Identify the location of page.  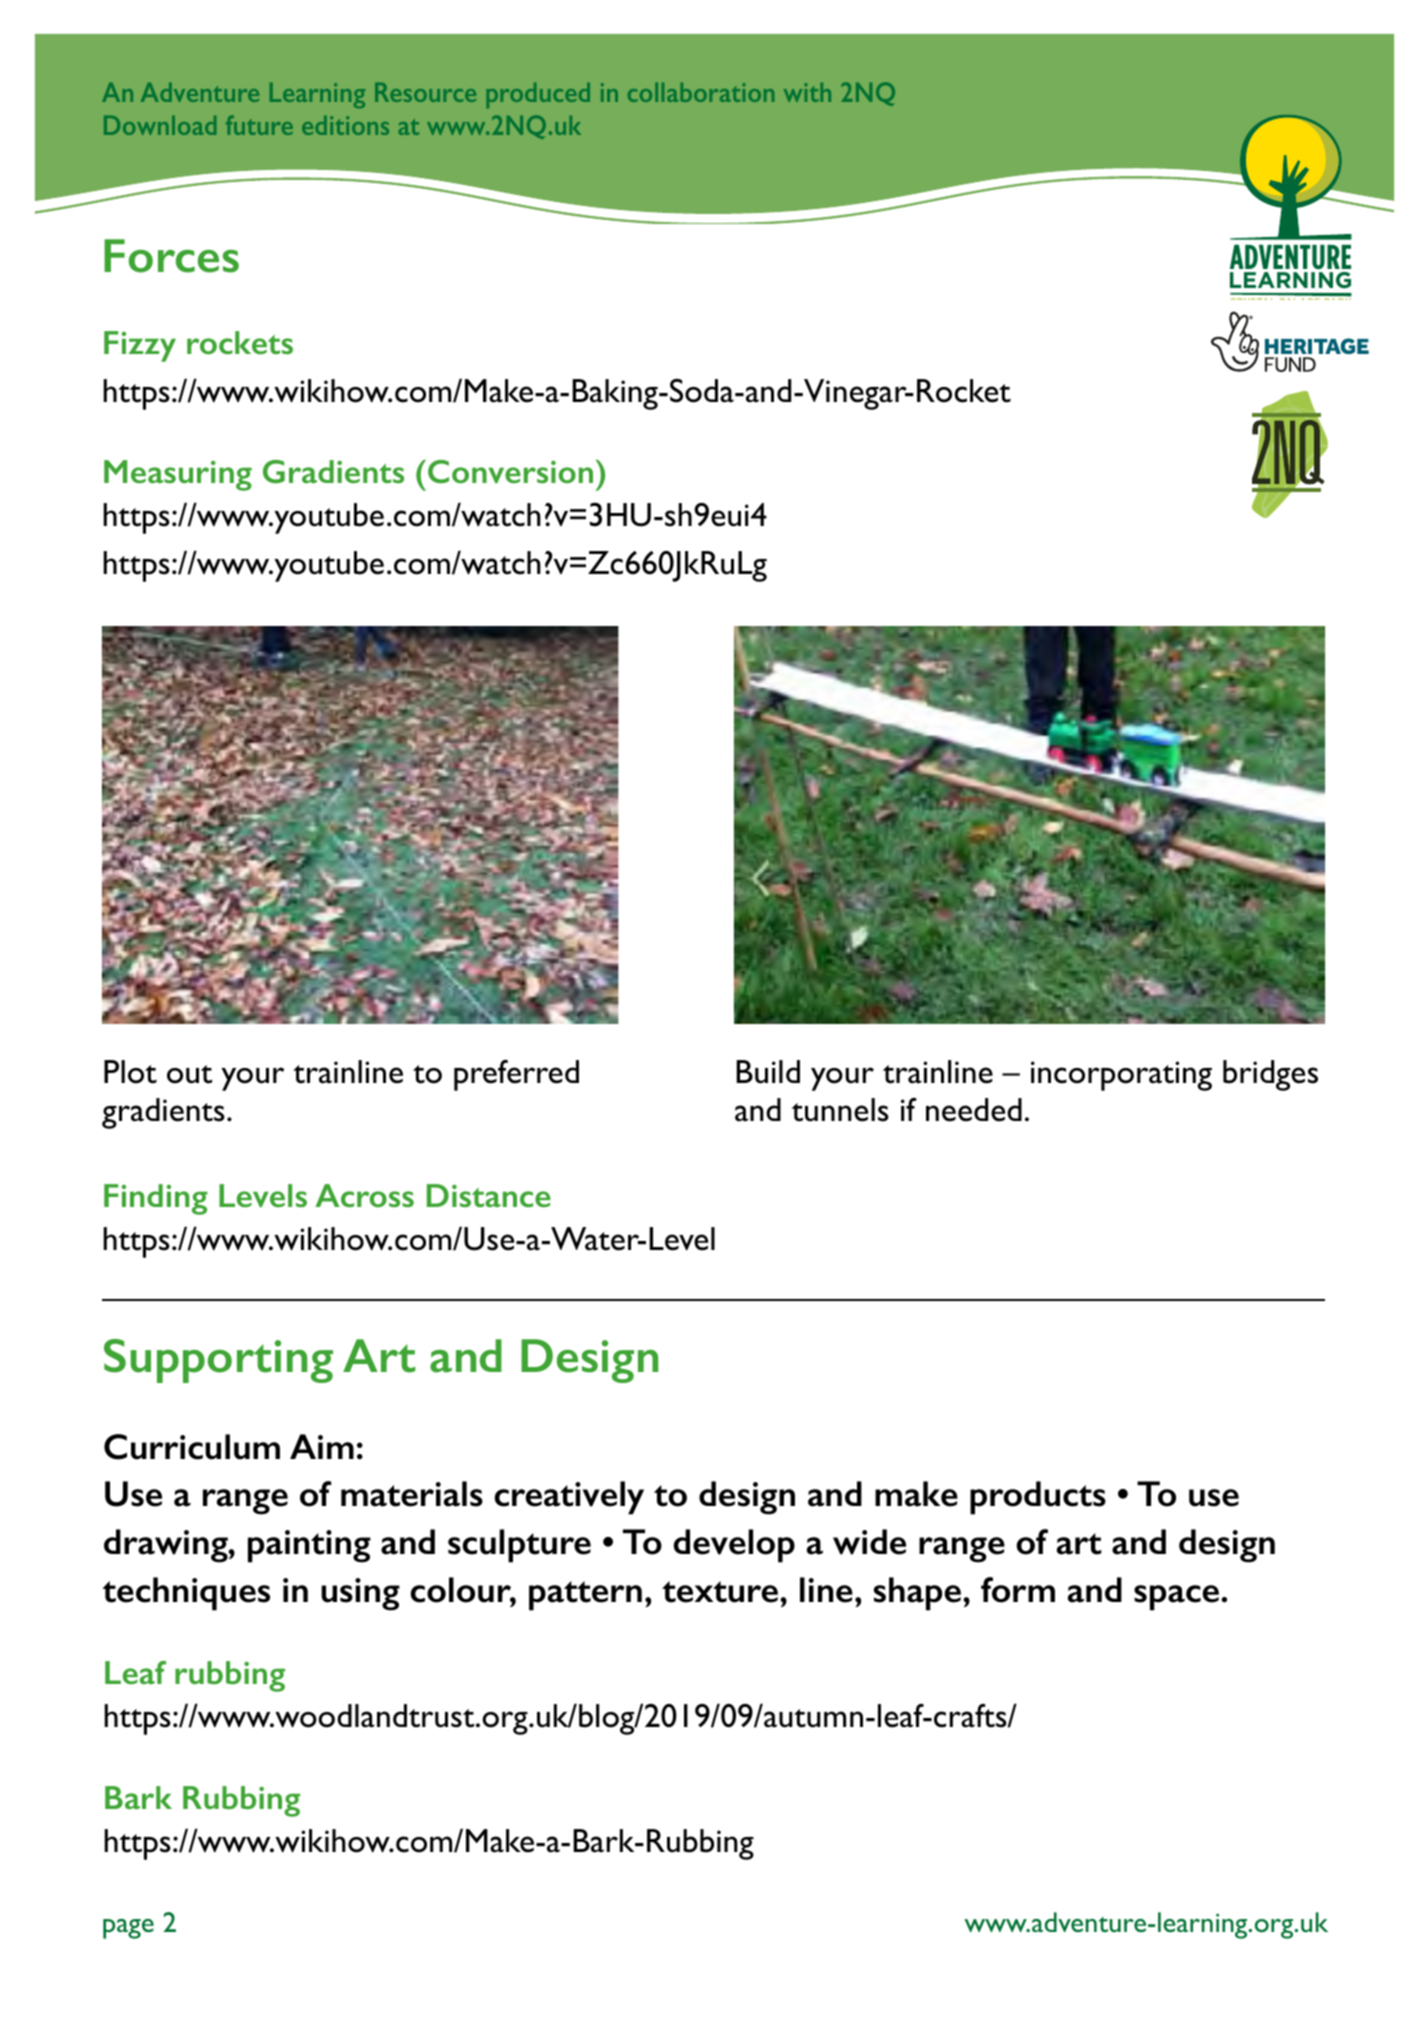
(128, 1929).
